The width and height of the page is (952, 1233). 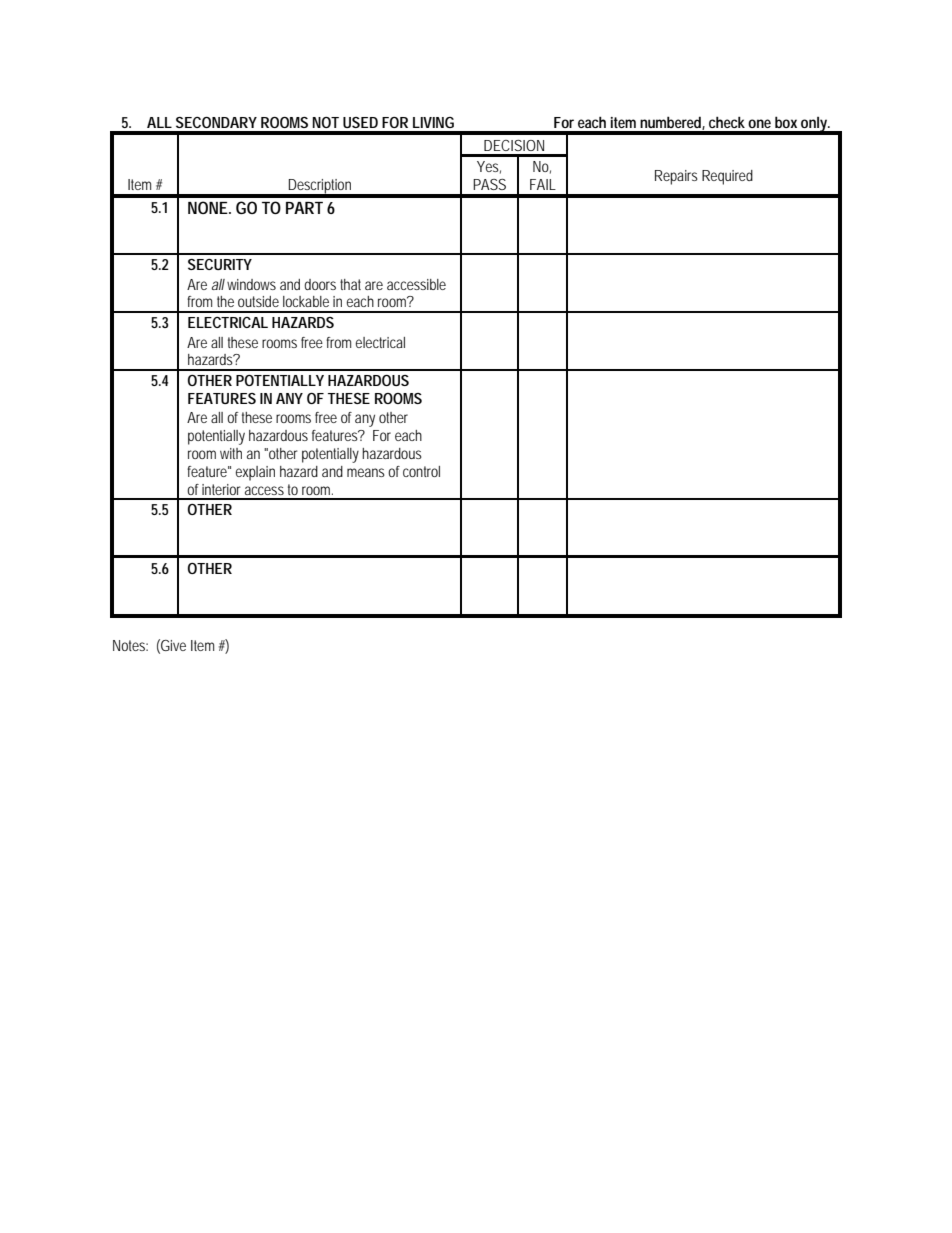 I want to click on lockable, so click(x=306, y=301).
